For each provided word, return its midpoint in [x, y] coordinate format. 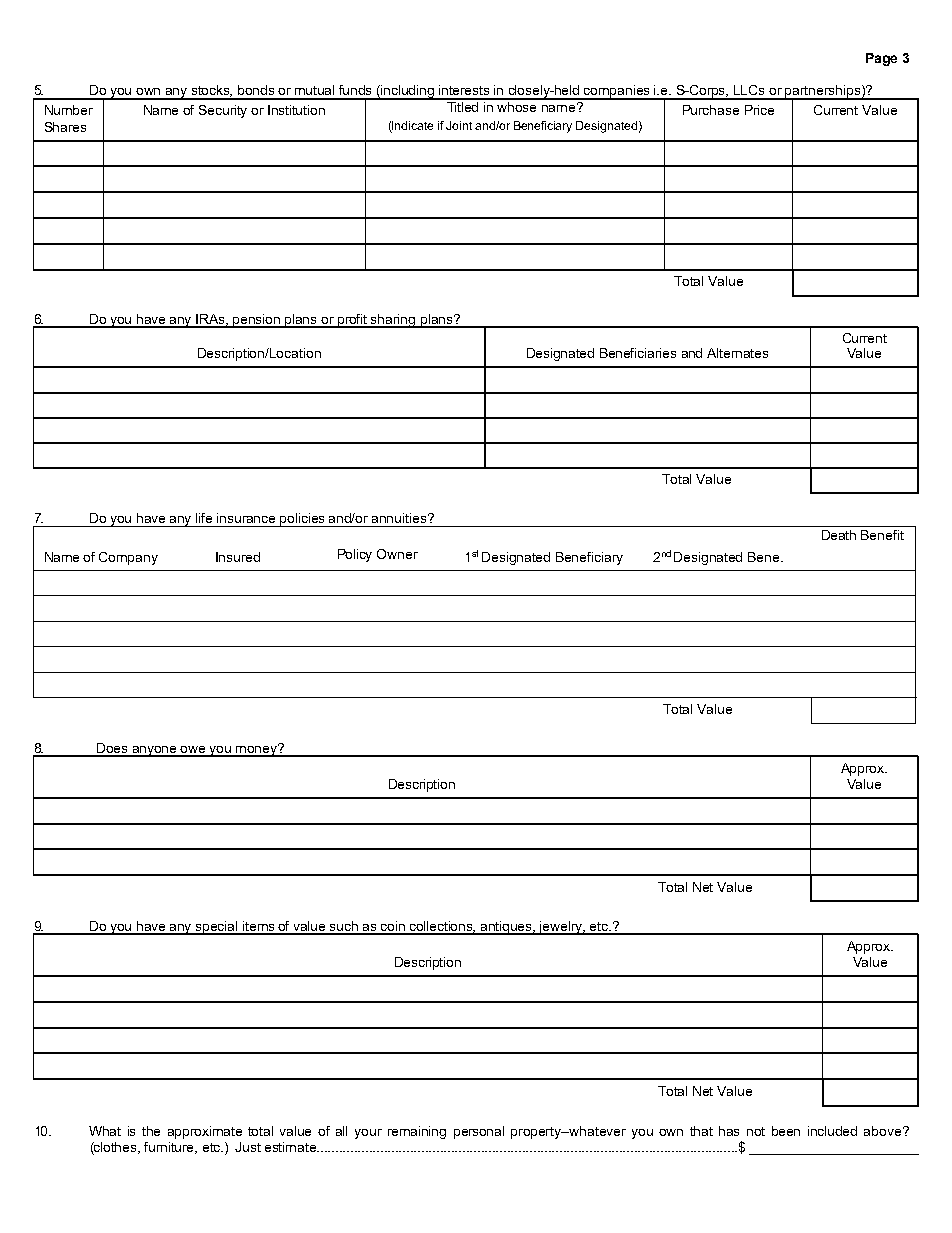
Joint [459, 125]
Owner [397, 554]
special [217, 928]
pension [257, 321]
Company [128, 558]
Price [759, 110]
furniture [170, 1148]
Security [223, 111]
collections [442, 927]
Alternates [737, 353]
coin [393, 927]
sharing [393, 321]
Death [839, 535]
